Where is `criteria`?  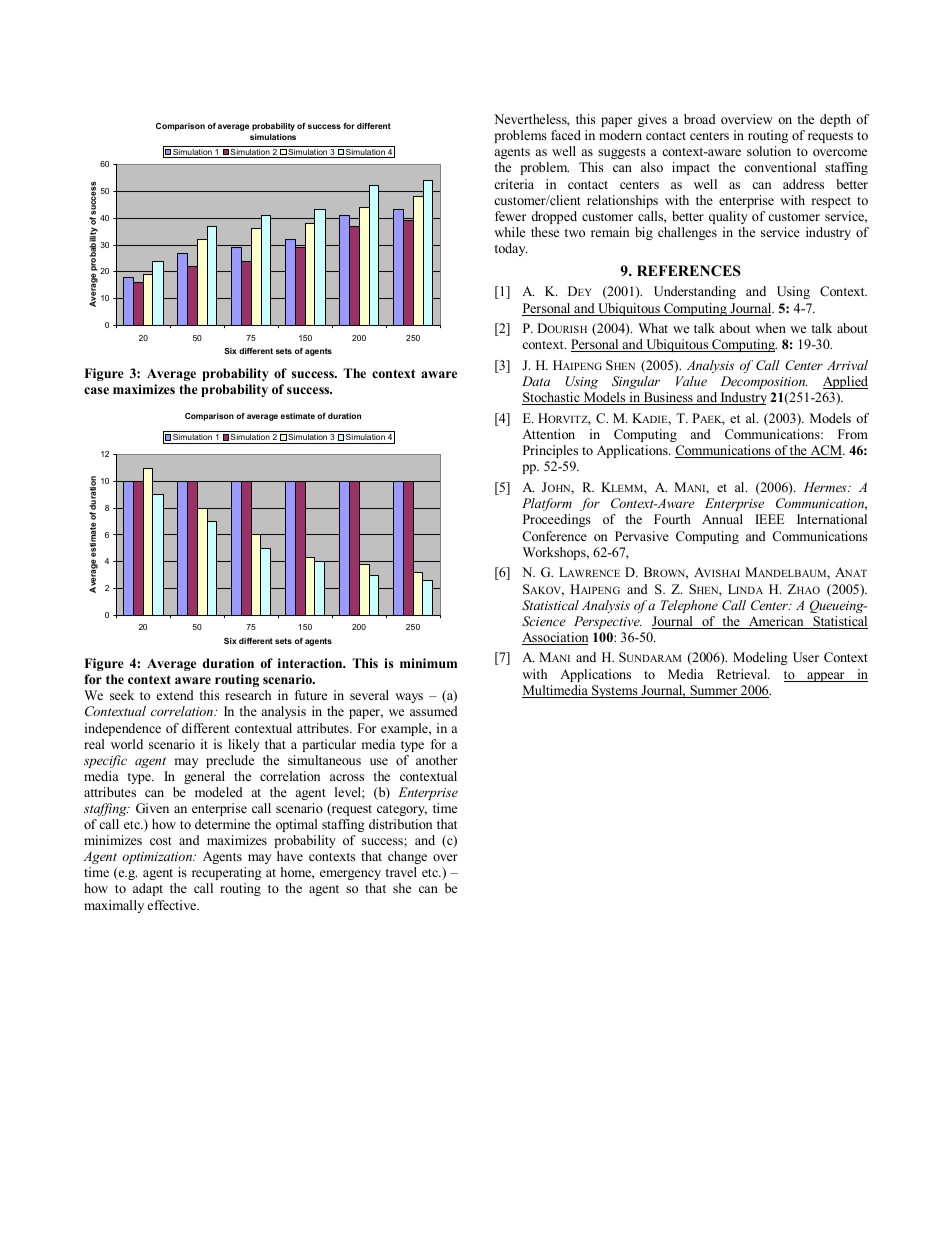
criteria is located at coordinates (514, 184).
